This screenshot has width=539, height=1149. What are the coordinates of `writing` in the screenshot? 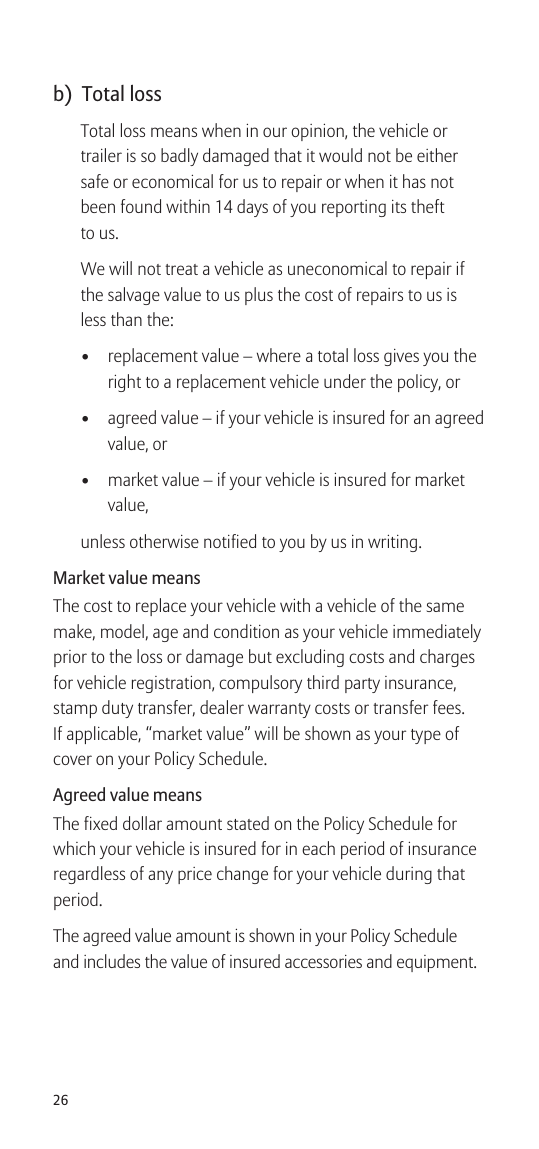 It's located at (392, 543).
